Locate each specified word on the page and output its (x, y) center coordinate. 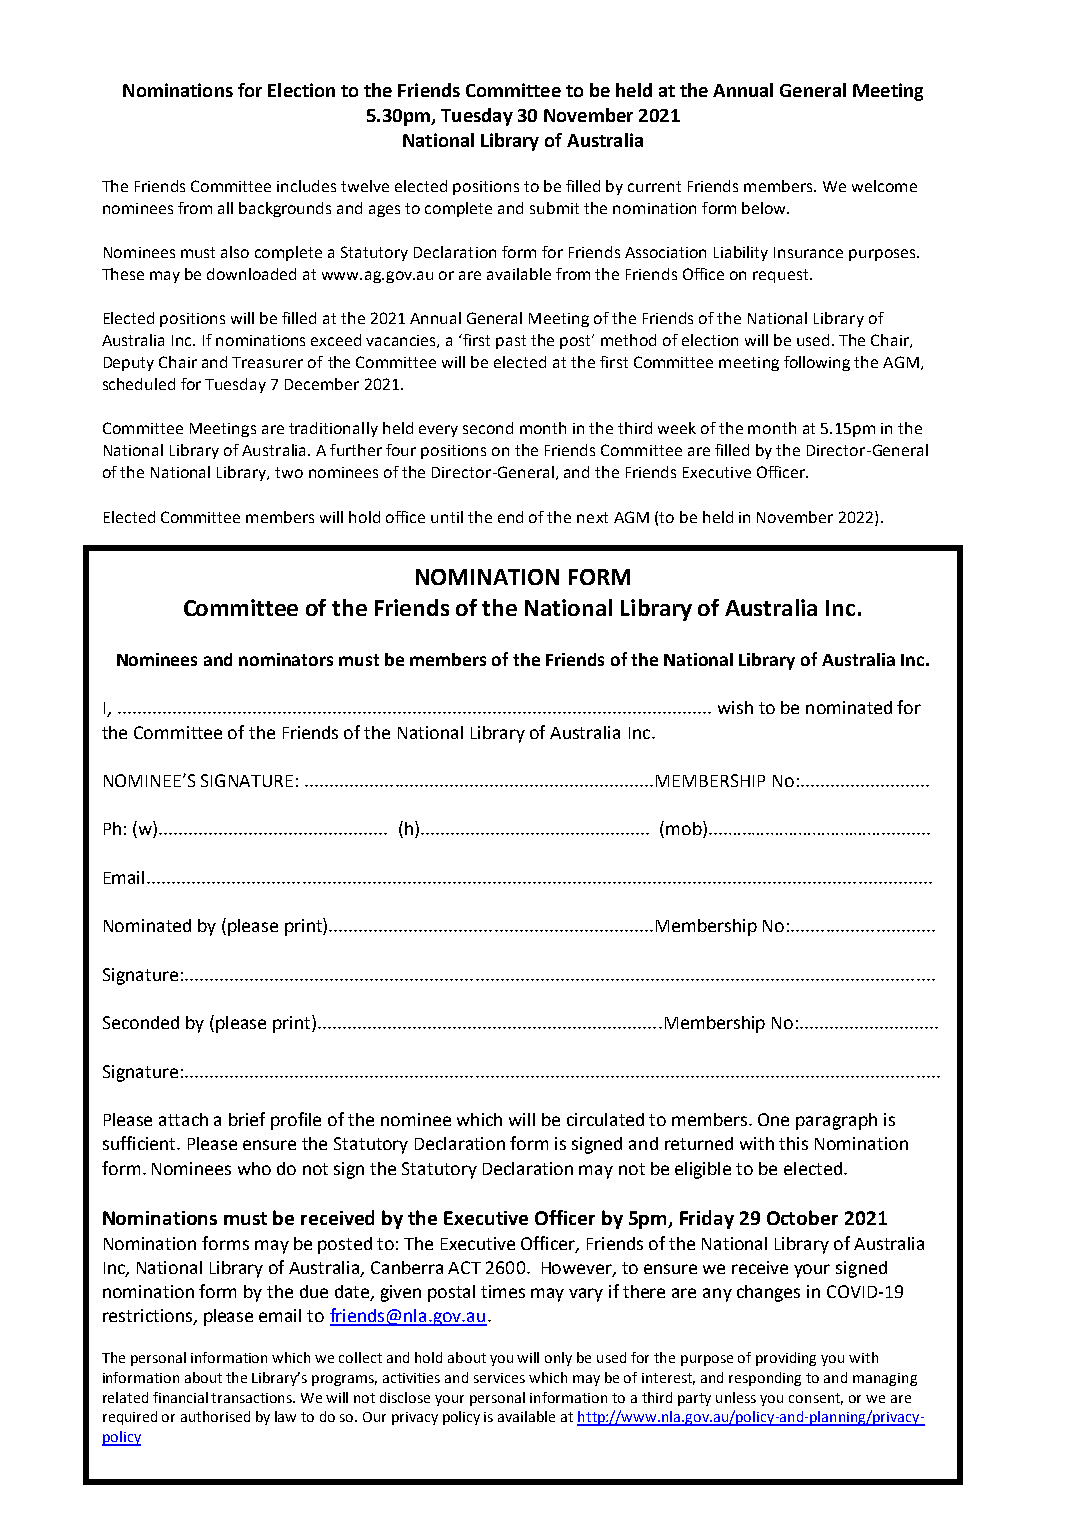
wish (735, 707)
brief (247, 1119)
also (235, 252)
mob (685, 829)
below (765, 208)
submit (554, 208)
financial (180, 1397)
